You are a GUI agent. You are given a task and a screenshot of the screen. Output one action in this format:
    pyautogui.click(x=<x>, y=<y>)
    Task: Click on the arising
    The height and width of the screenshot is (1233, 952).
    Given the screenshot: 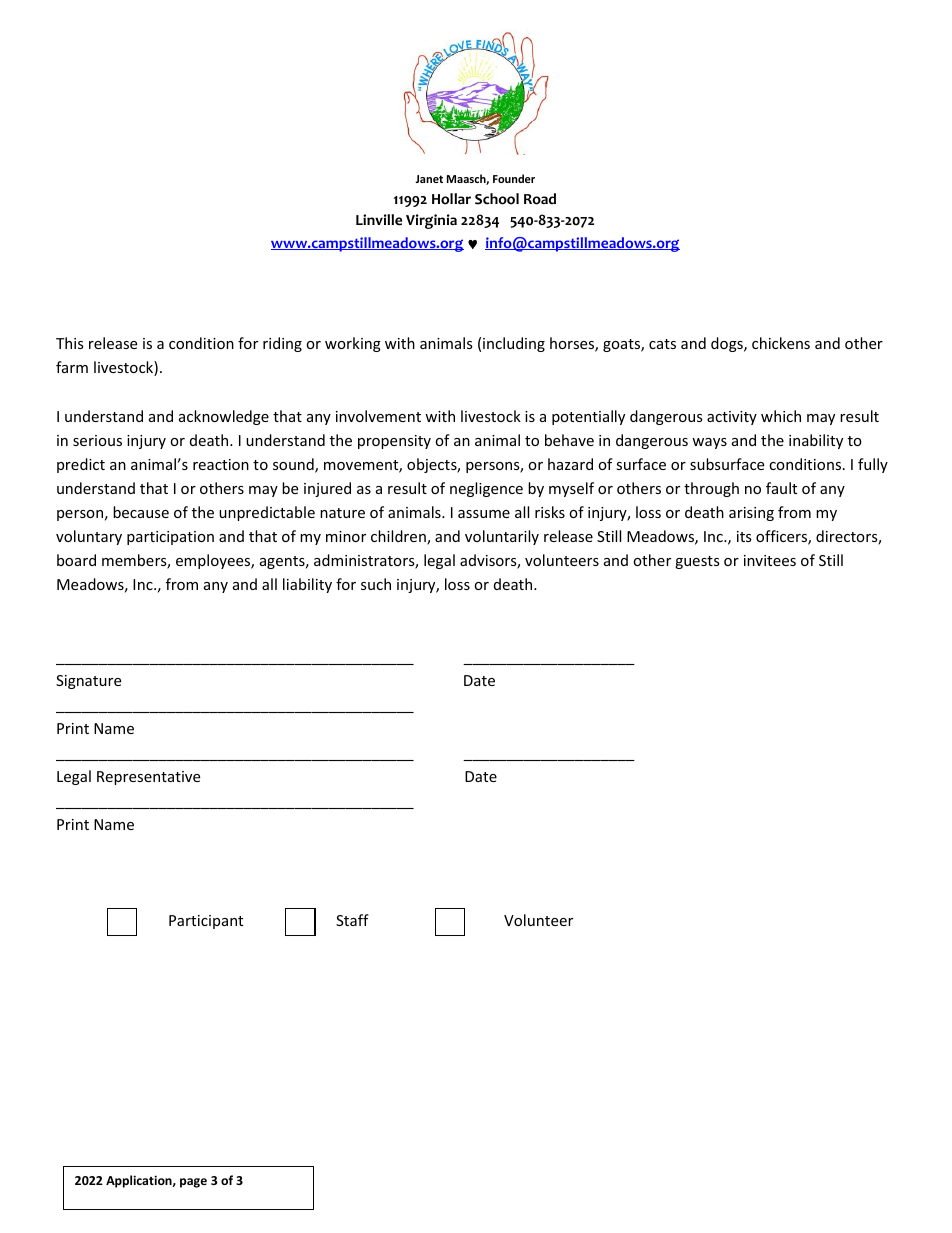 What is the action you would take?
    pyautogui.click(x=751, y=514)
